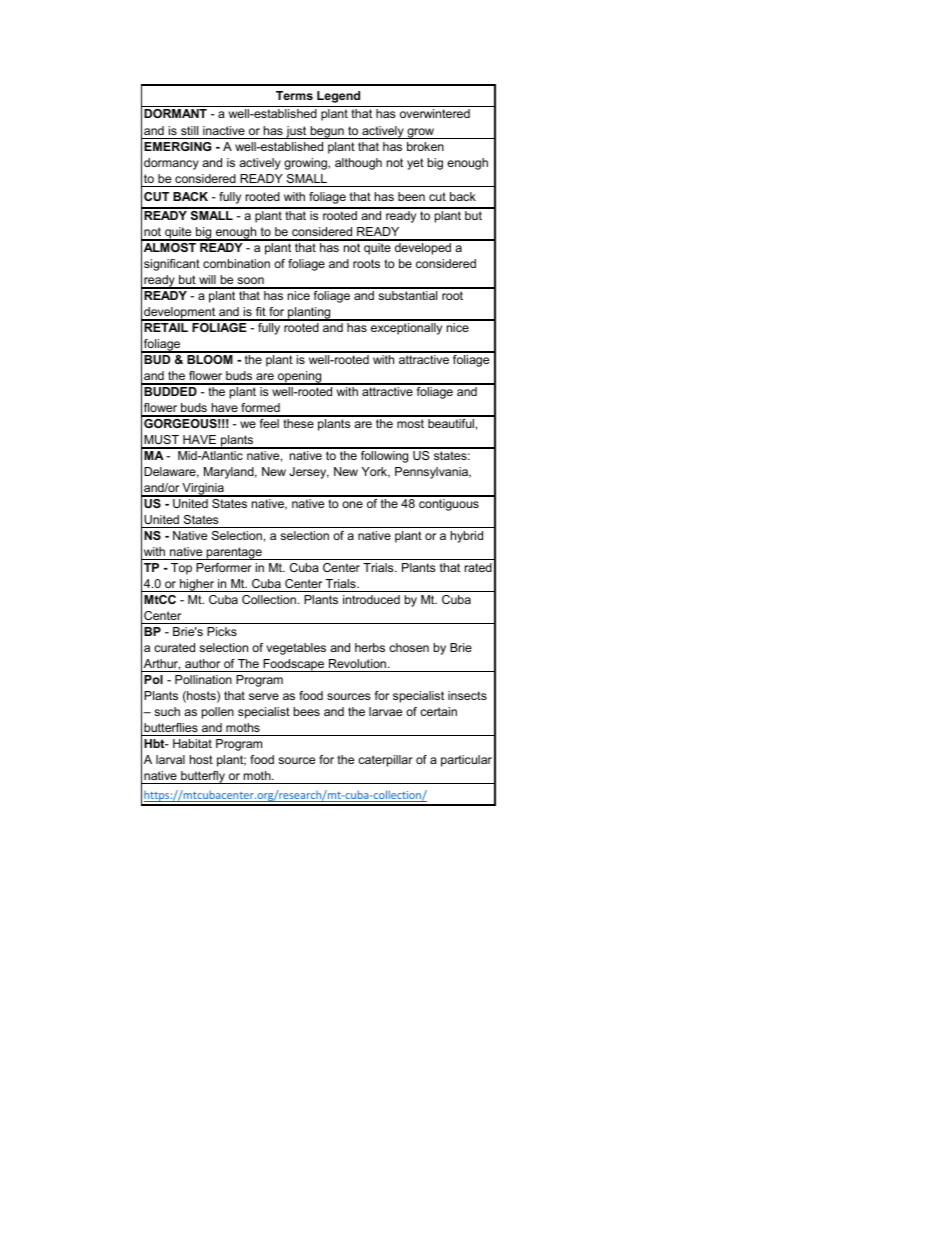  What do you see at coordinates (203, 490) in the screenshot?
I see `Virginia` at bounding box center [203, 490].
